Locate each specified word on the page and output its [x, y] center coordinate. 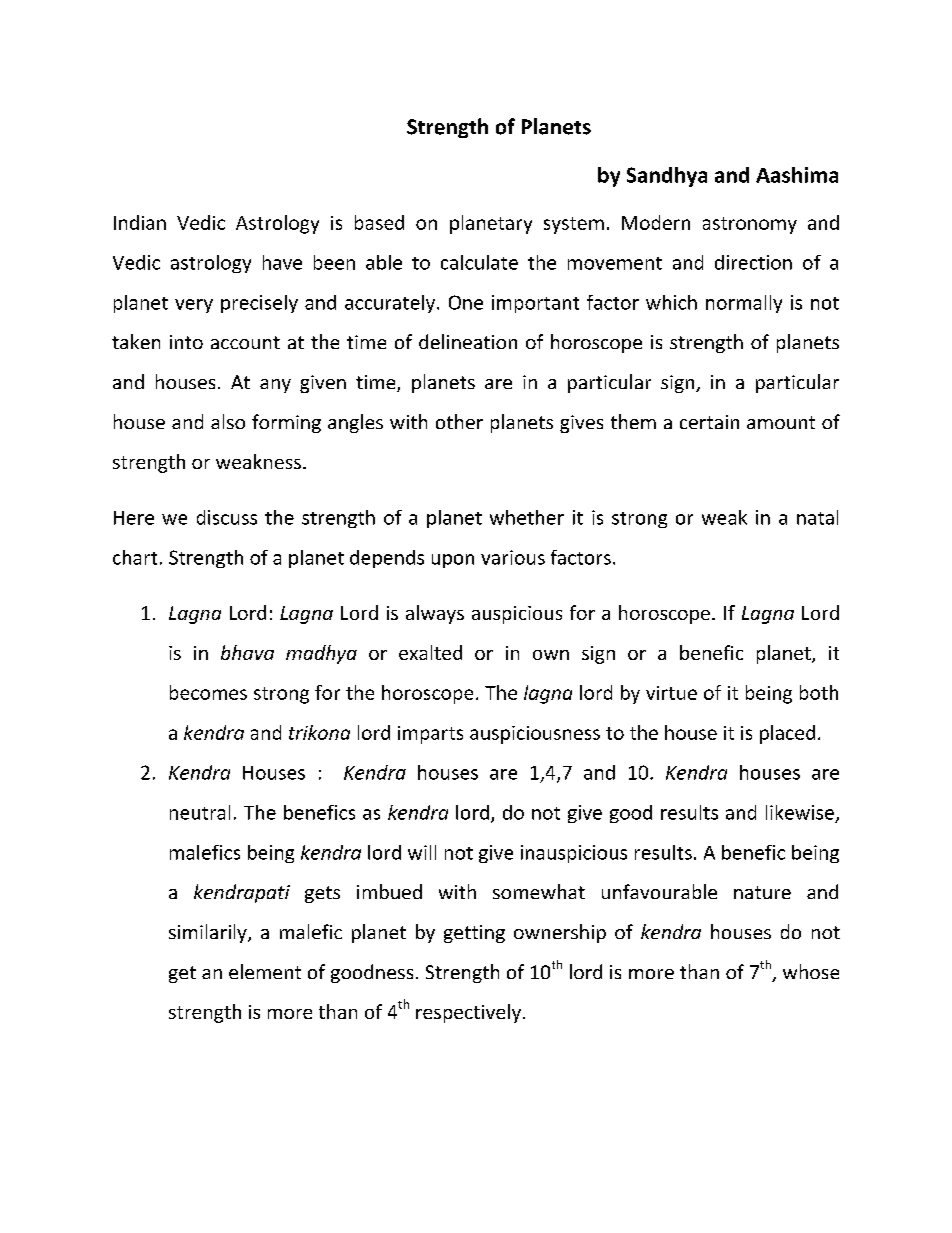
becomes [208, 692]
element [265, 971]
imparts [430, 735]
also [228, 421]
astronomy [750, 225]
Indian [140, 222]
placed [787, 734]
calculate [479, 262]
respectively [468, 1013]
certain [709, 422]
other [459, 421]
